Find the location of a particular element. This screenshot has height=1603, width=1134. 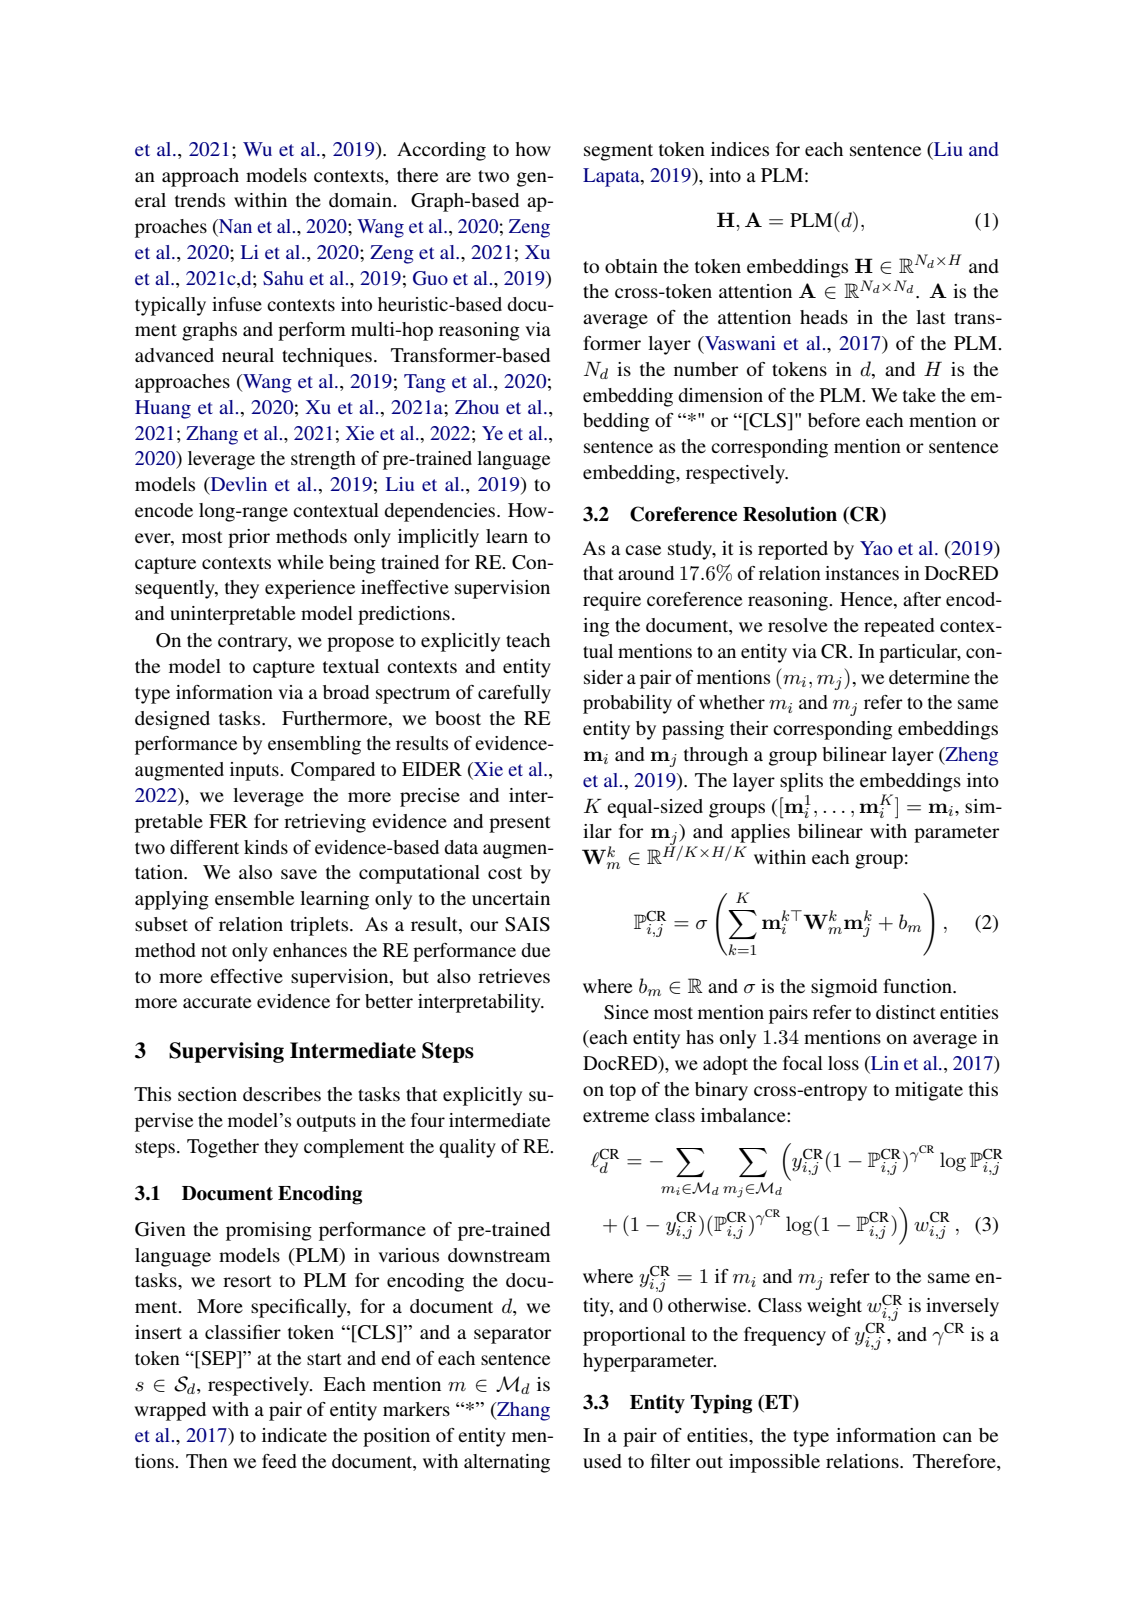

indicate is located at coordinates (294, 1435).
